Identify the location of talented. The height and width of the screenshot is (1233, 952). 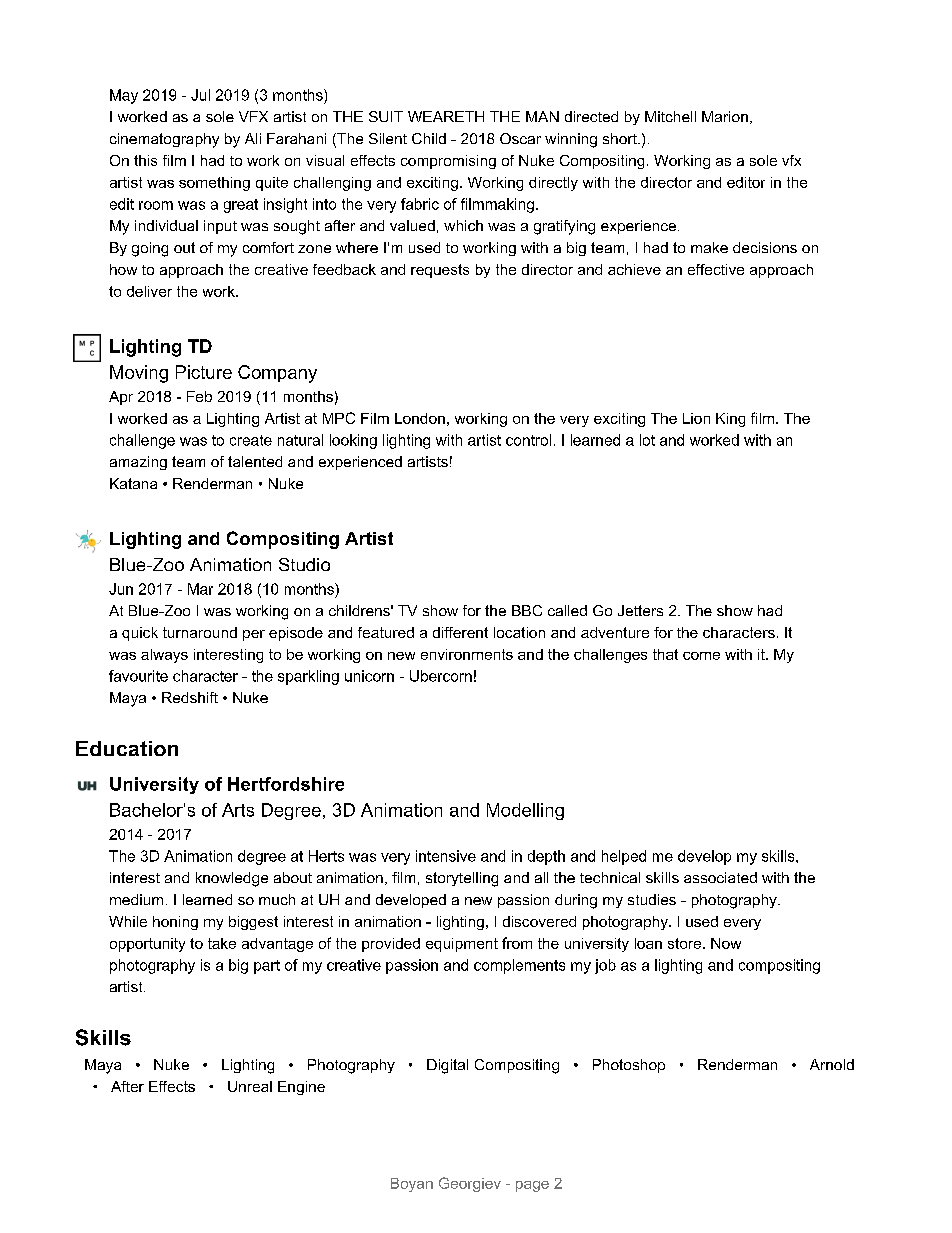
(255, 461).
